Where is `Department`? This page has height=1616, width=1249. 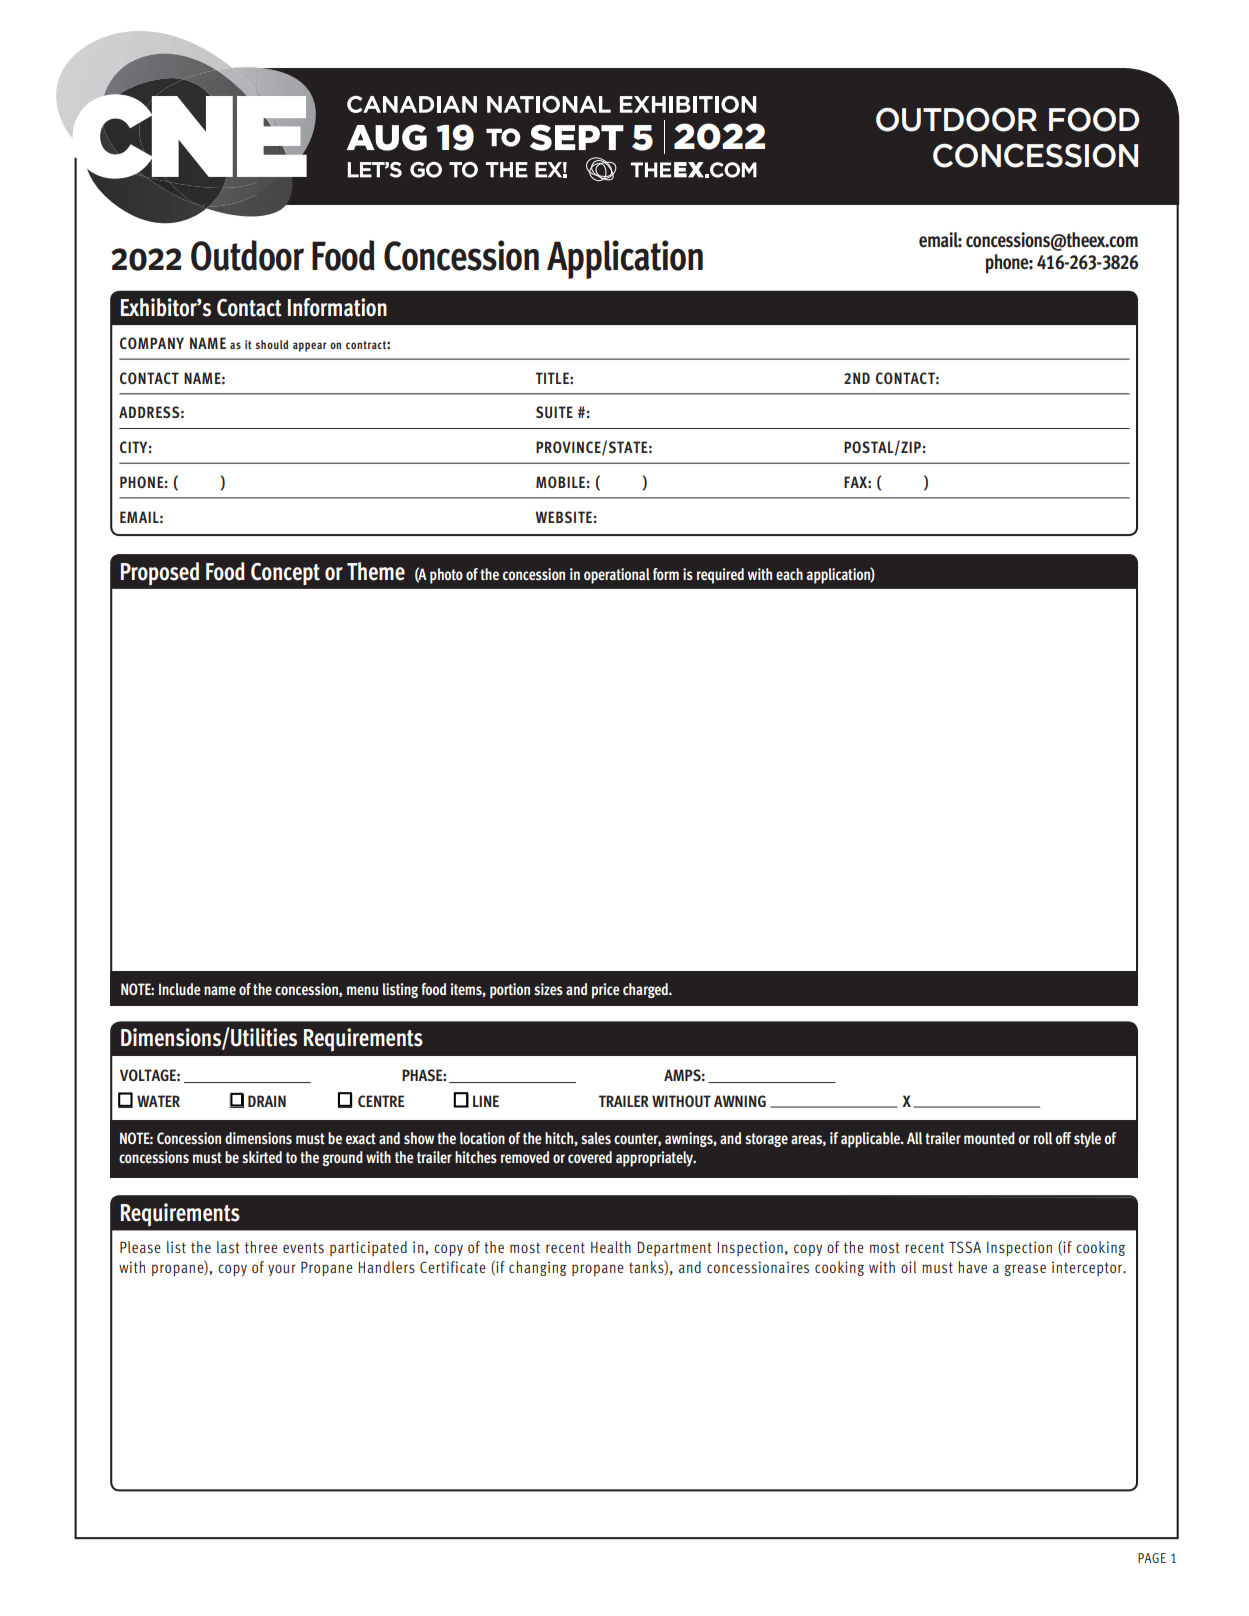
Department is located at coordinates (674, 1248).
